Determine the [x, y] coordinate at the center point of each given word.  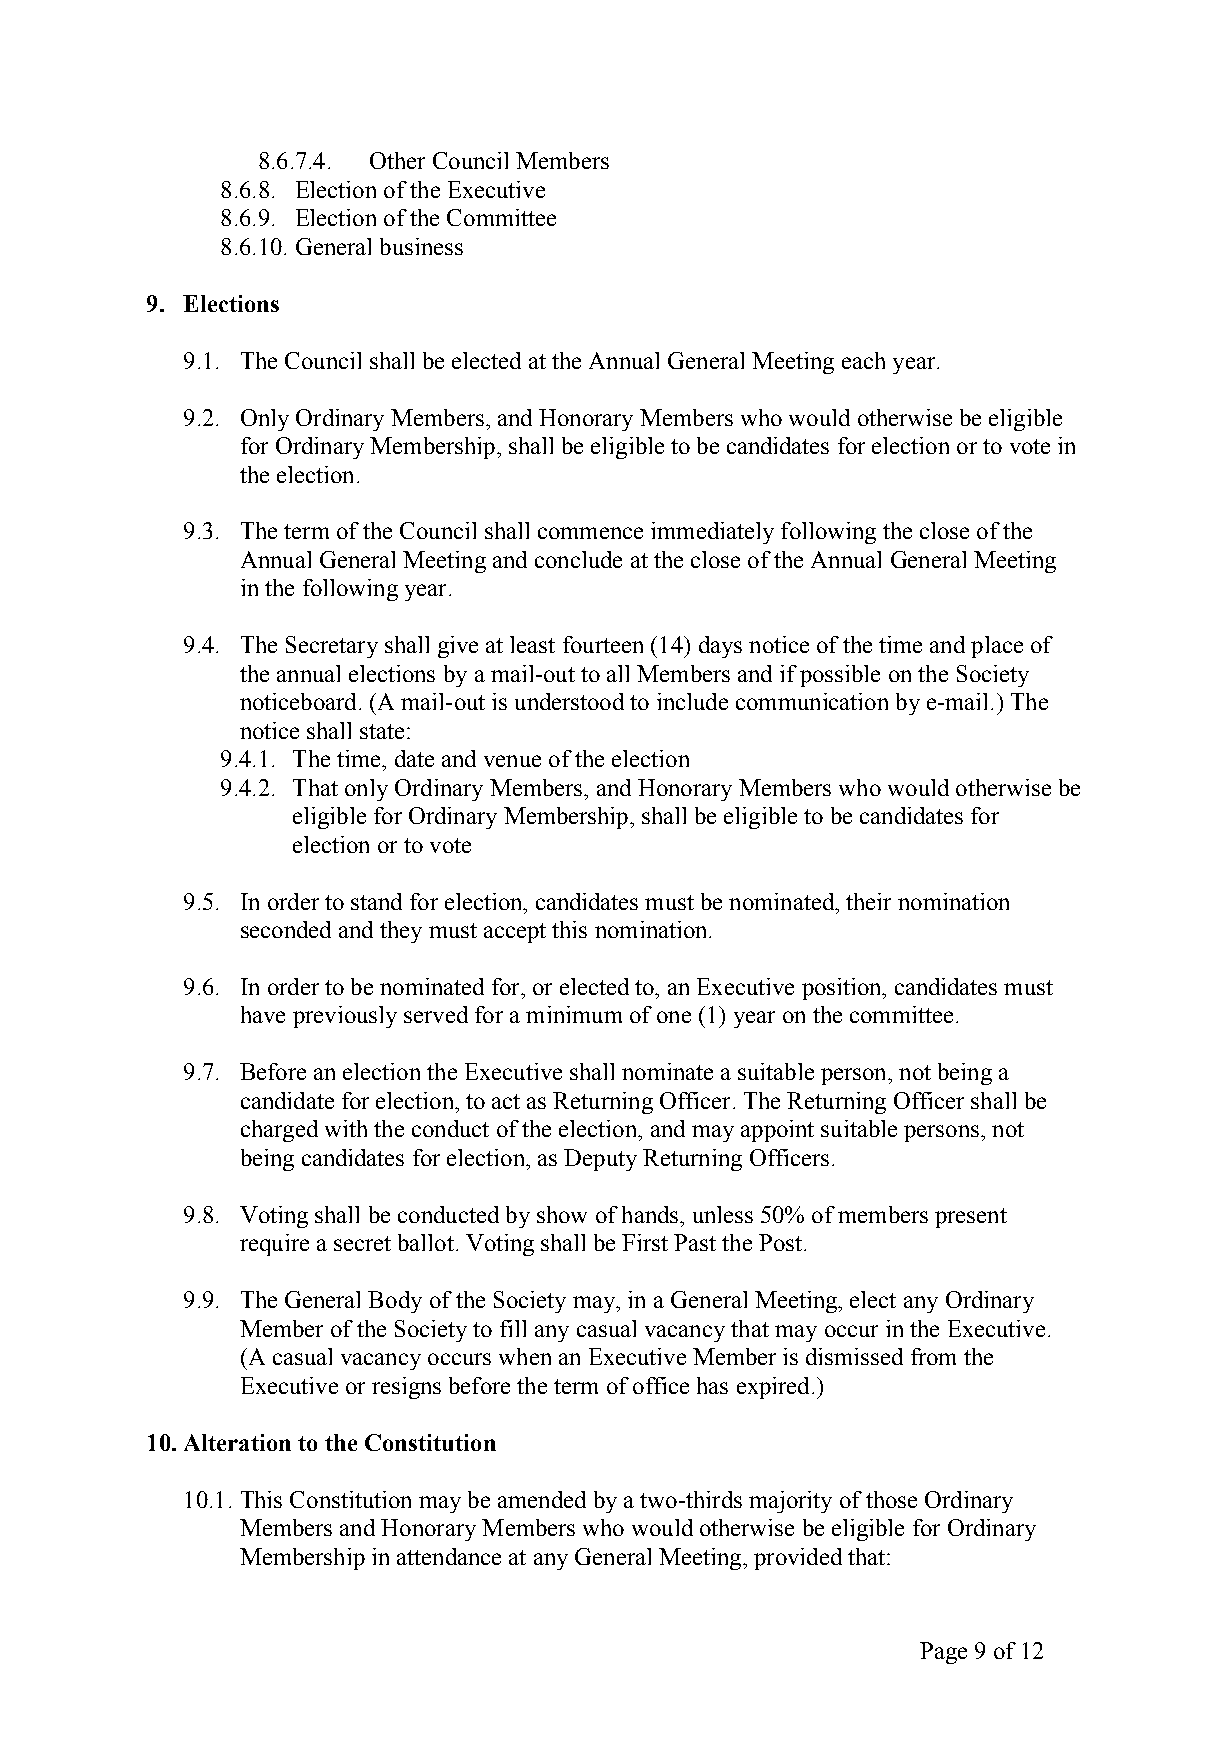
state [382, 731]
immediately [712, 533]
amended [542, 1499]
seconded [286, 929]
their [868, 901]
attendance [449, 1556]
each [863, 360]
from [933, 1356]
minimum [574, 1014]
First [645, 1242]
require [274, 1245]
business [421, 246]
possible [840, 676]
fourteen [603, 644]
